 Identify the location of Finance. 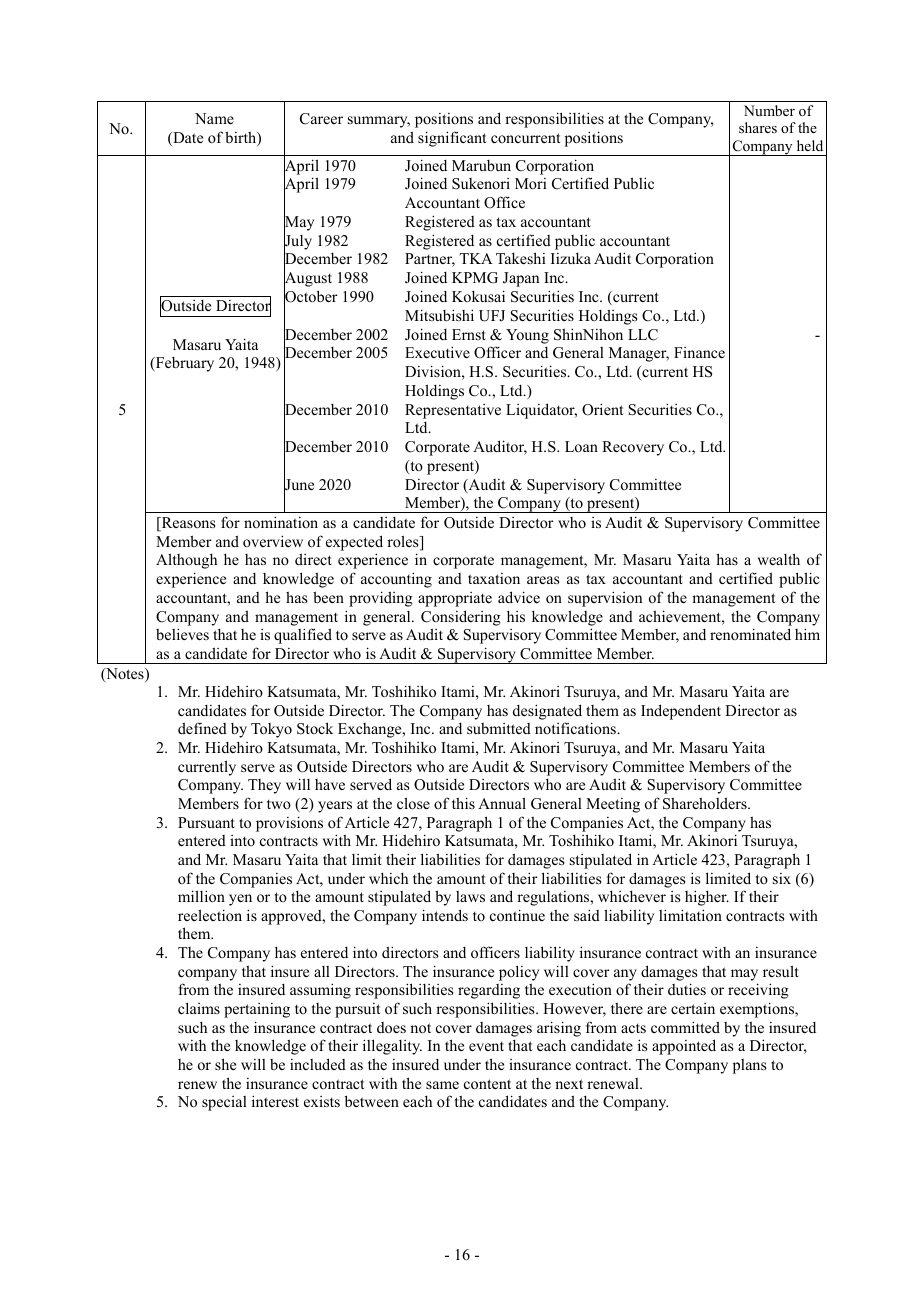
(699, 352).
